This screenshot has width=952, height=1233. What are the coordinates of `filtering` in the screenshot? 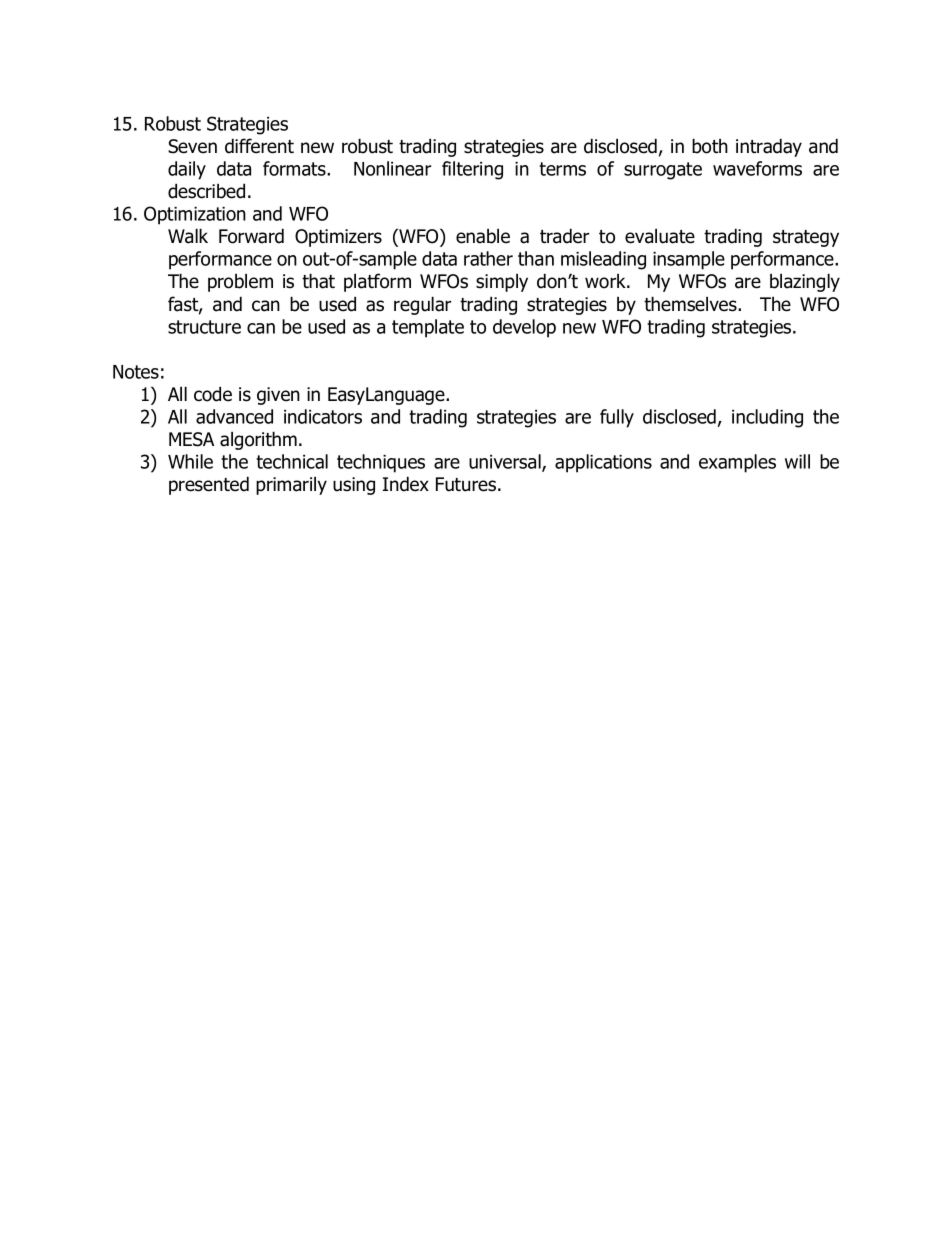 It's located at (472, 170).
